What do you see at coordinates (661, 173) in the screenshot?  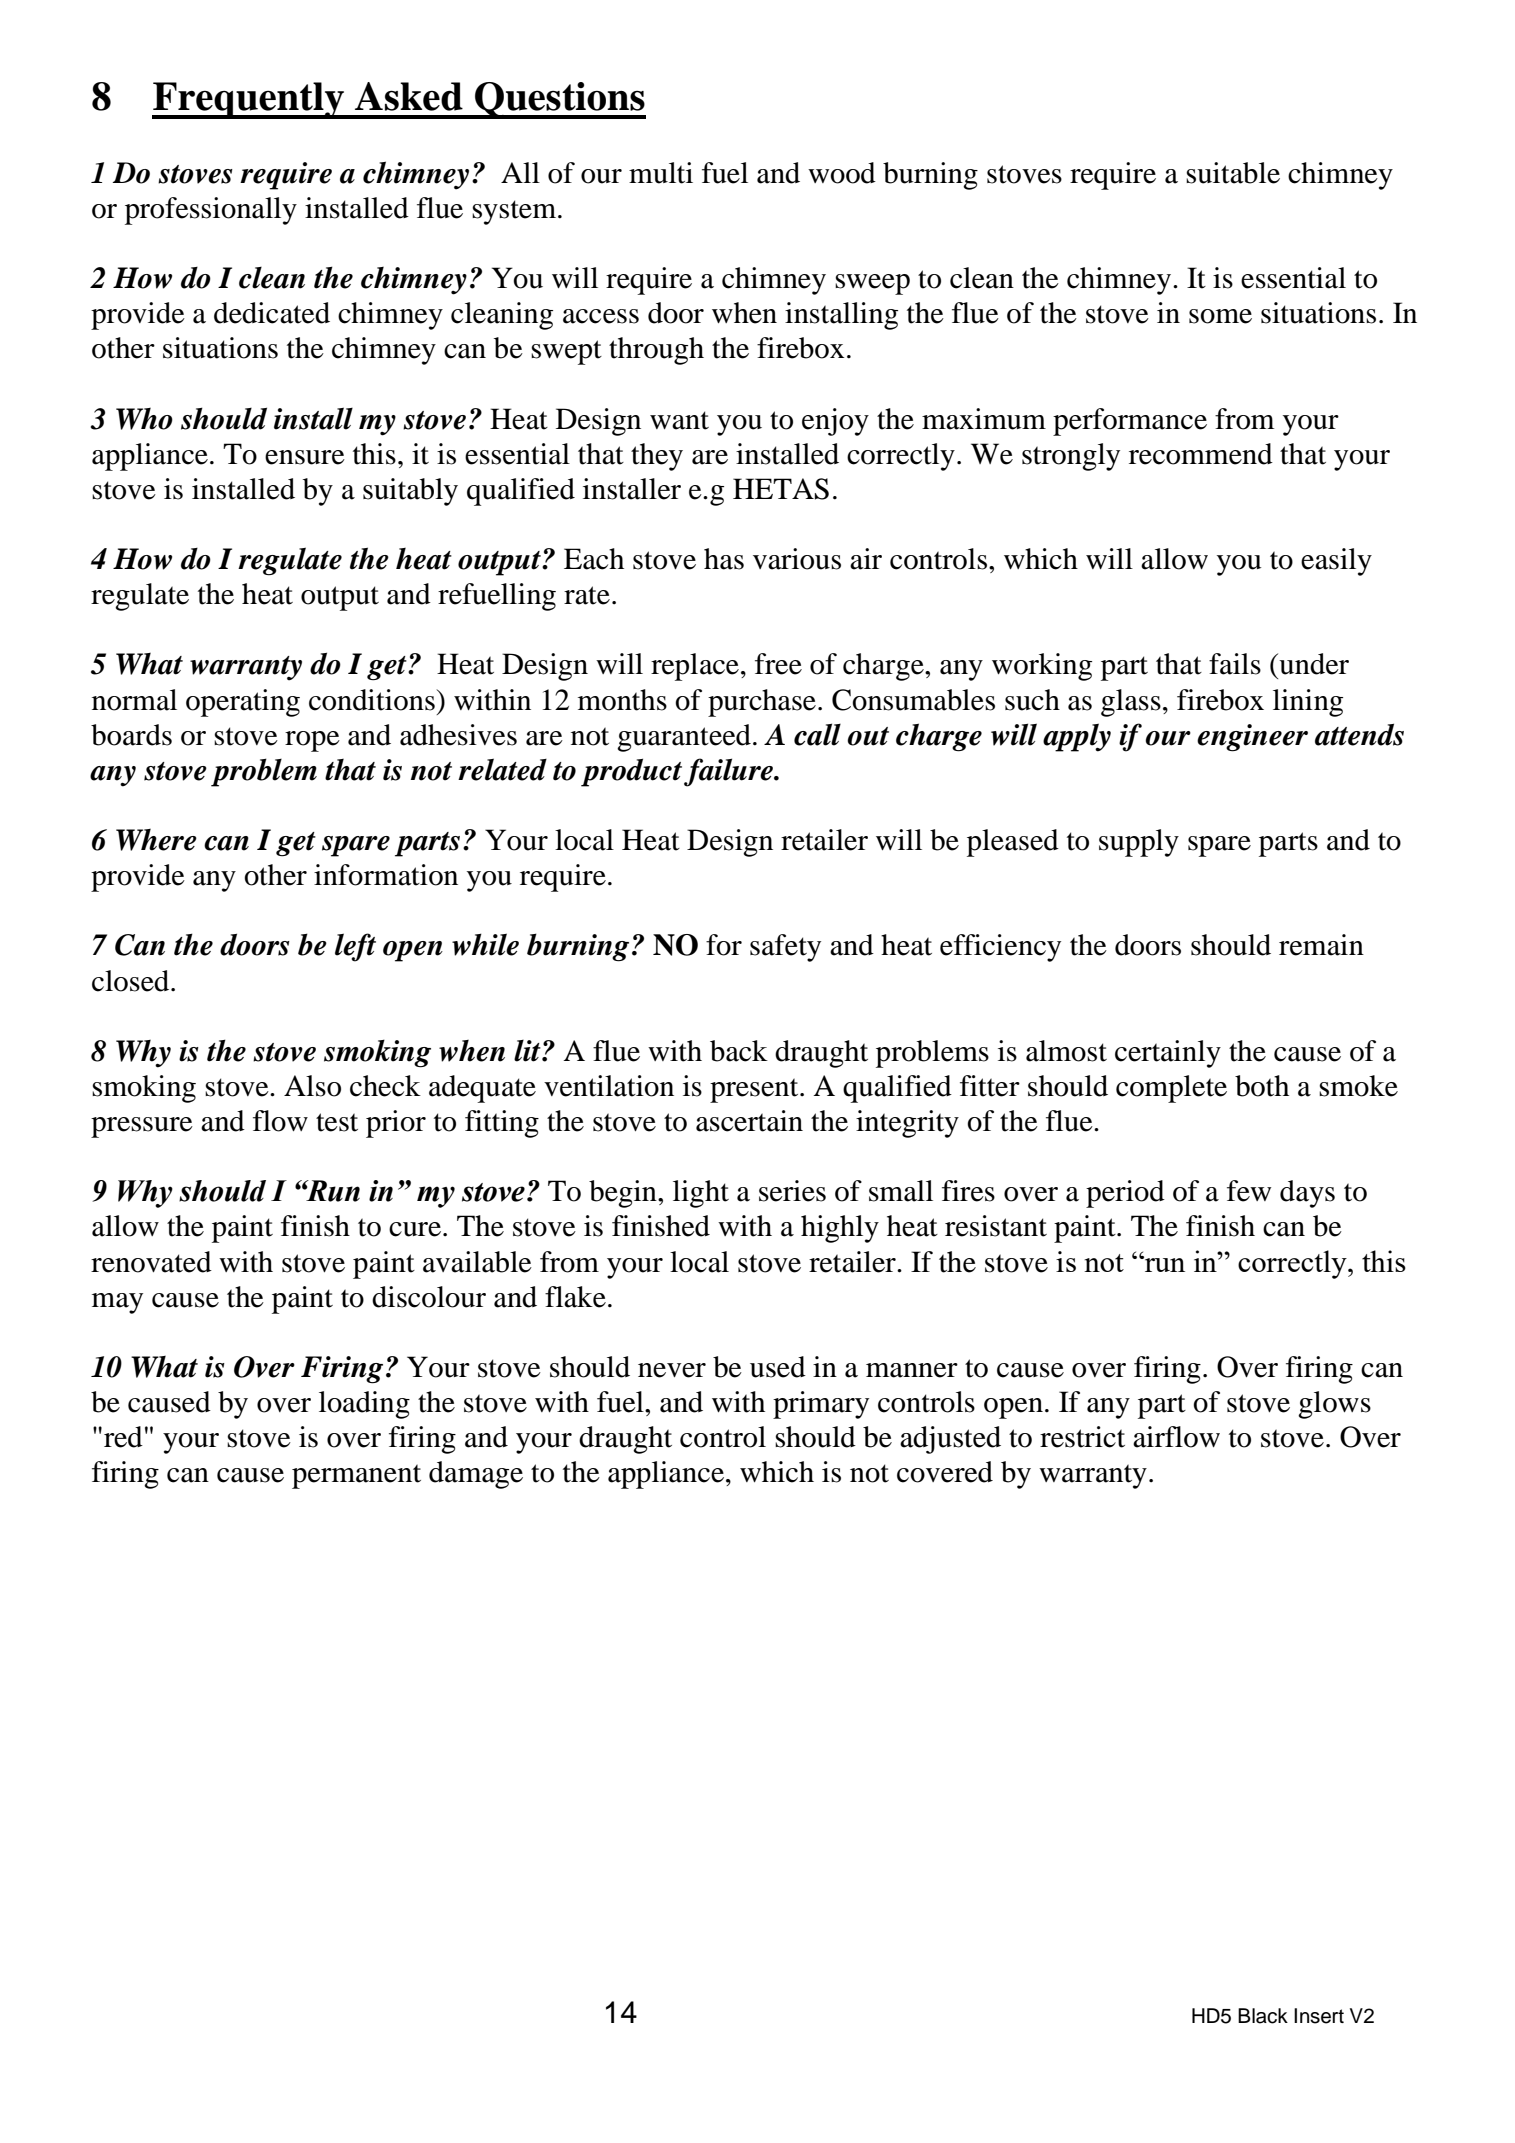 I see `multi` at bounding box center [661, 173].
